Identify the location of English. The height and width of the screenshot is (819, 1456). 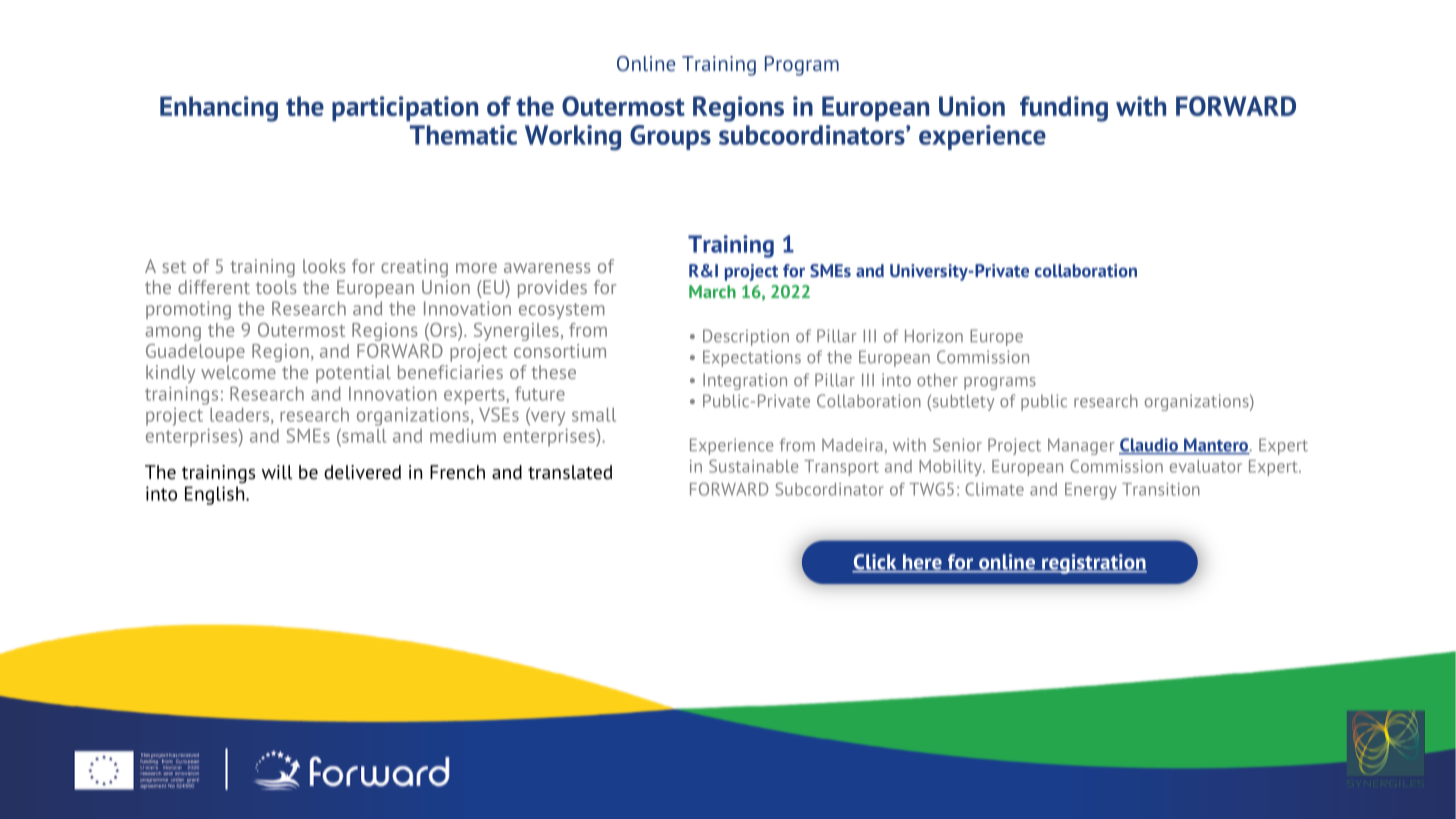
(216, 495).
